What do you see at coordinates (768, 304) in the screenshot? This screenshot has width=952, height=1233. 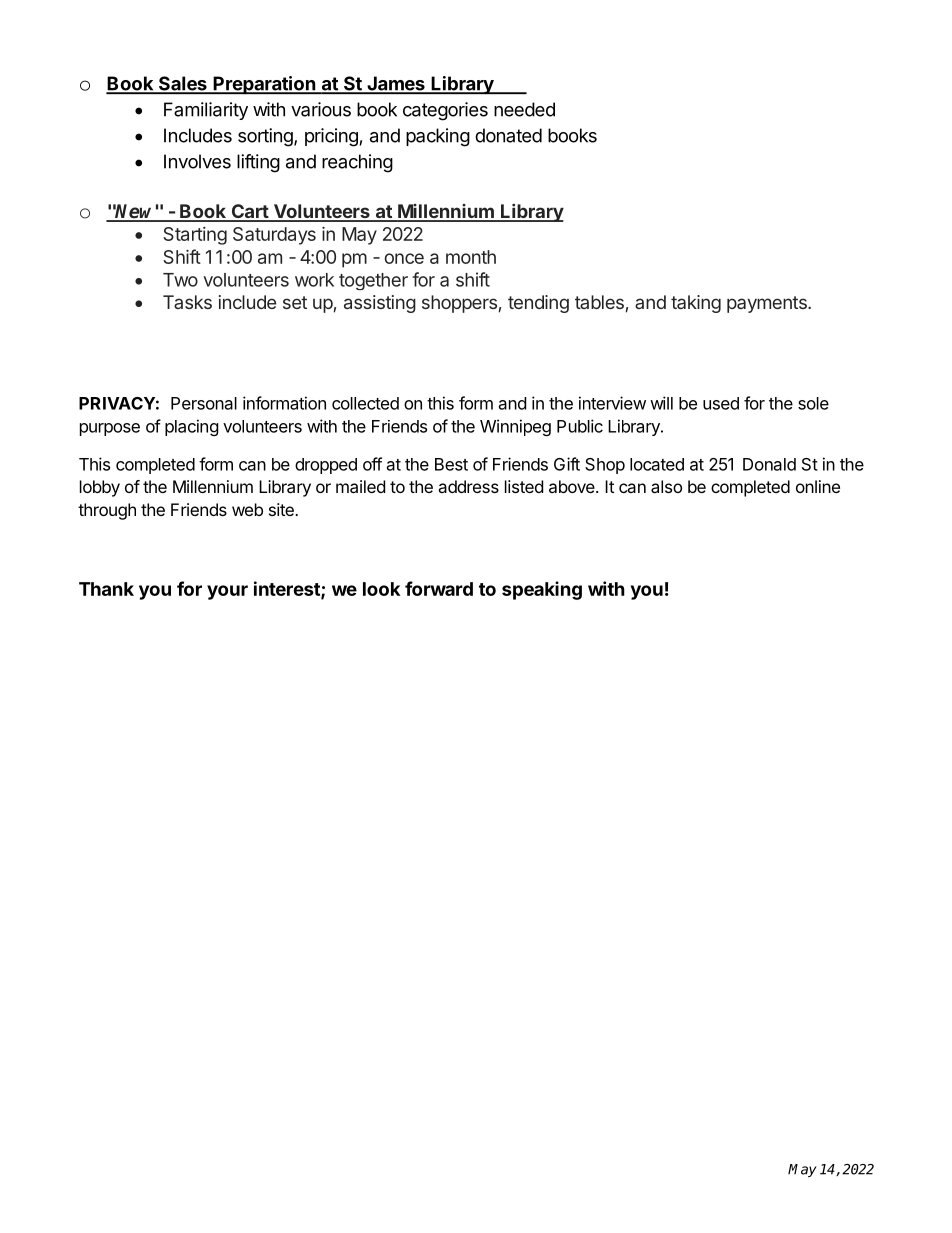 I see `payments` at bounding box center [768, 304].
